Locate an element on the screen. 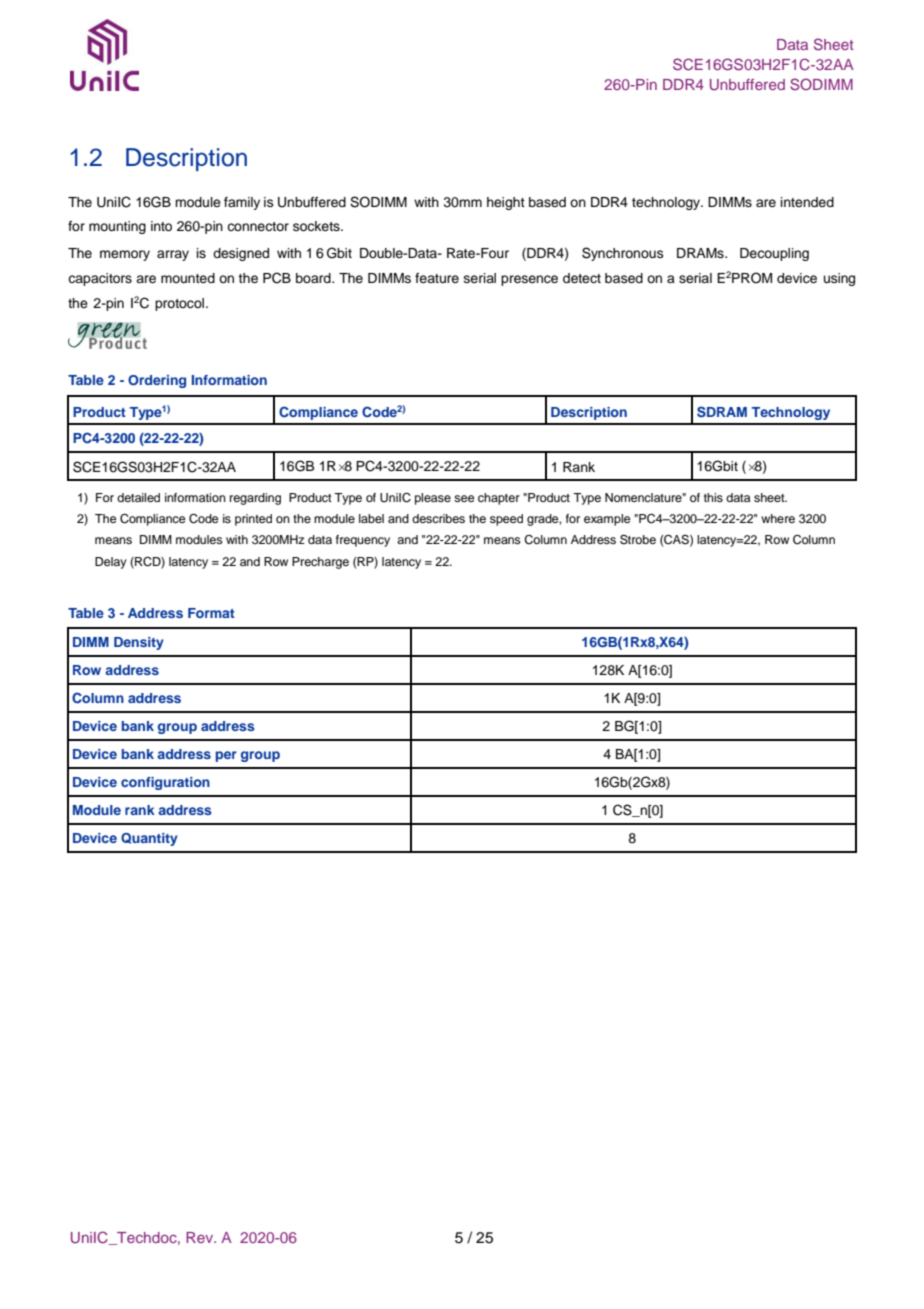 The height and width of the screenshot is (1309, 924). Strobe is located at coordinates (638, 539).
